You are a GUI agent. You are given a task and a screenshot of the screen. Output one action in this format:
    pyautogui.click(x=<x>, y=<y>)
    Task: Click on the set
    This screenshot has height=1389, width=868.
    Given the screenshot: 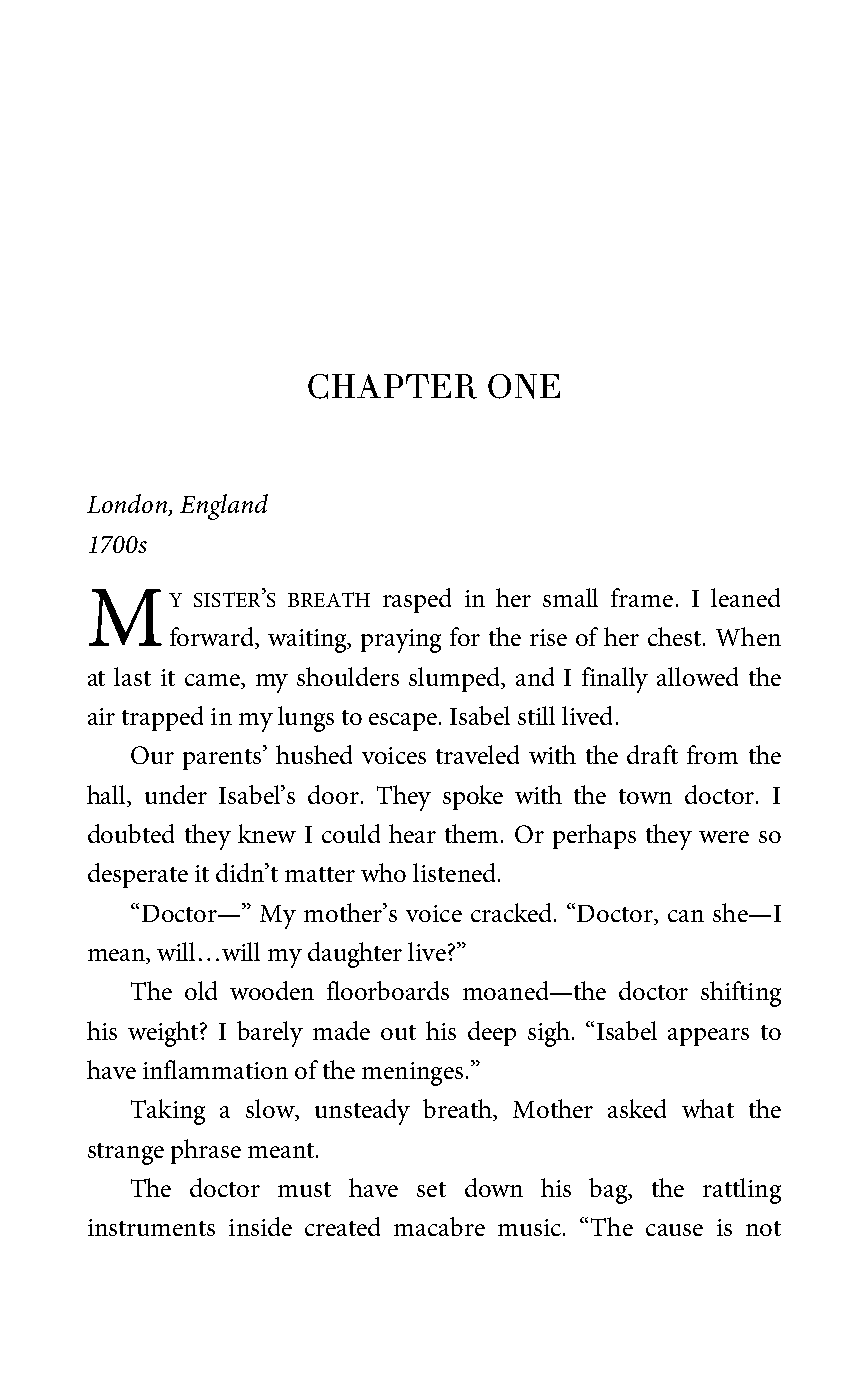 What is the action you would take?
    pyautogui.click(x=431, y=1189)
